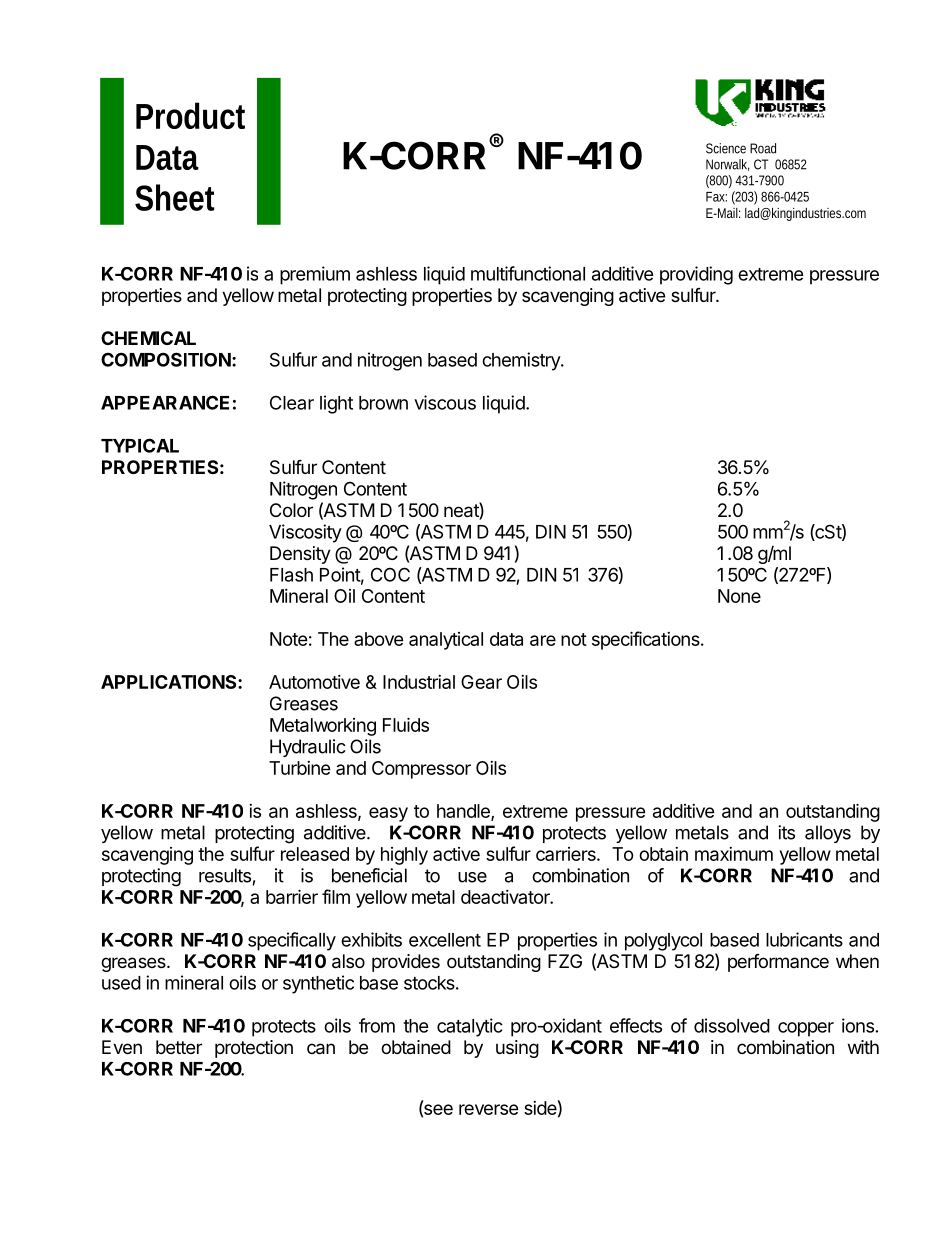  Describe the element at coordinates (732, 1025) in the page. I see `dissolved` at that location.
